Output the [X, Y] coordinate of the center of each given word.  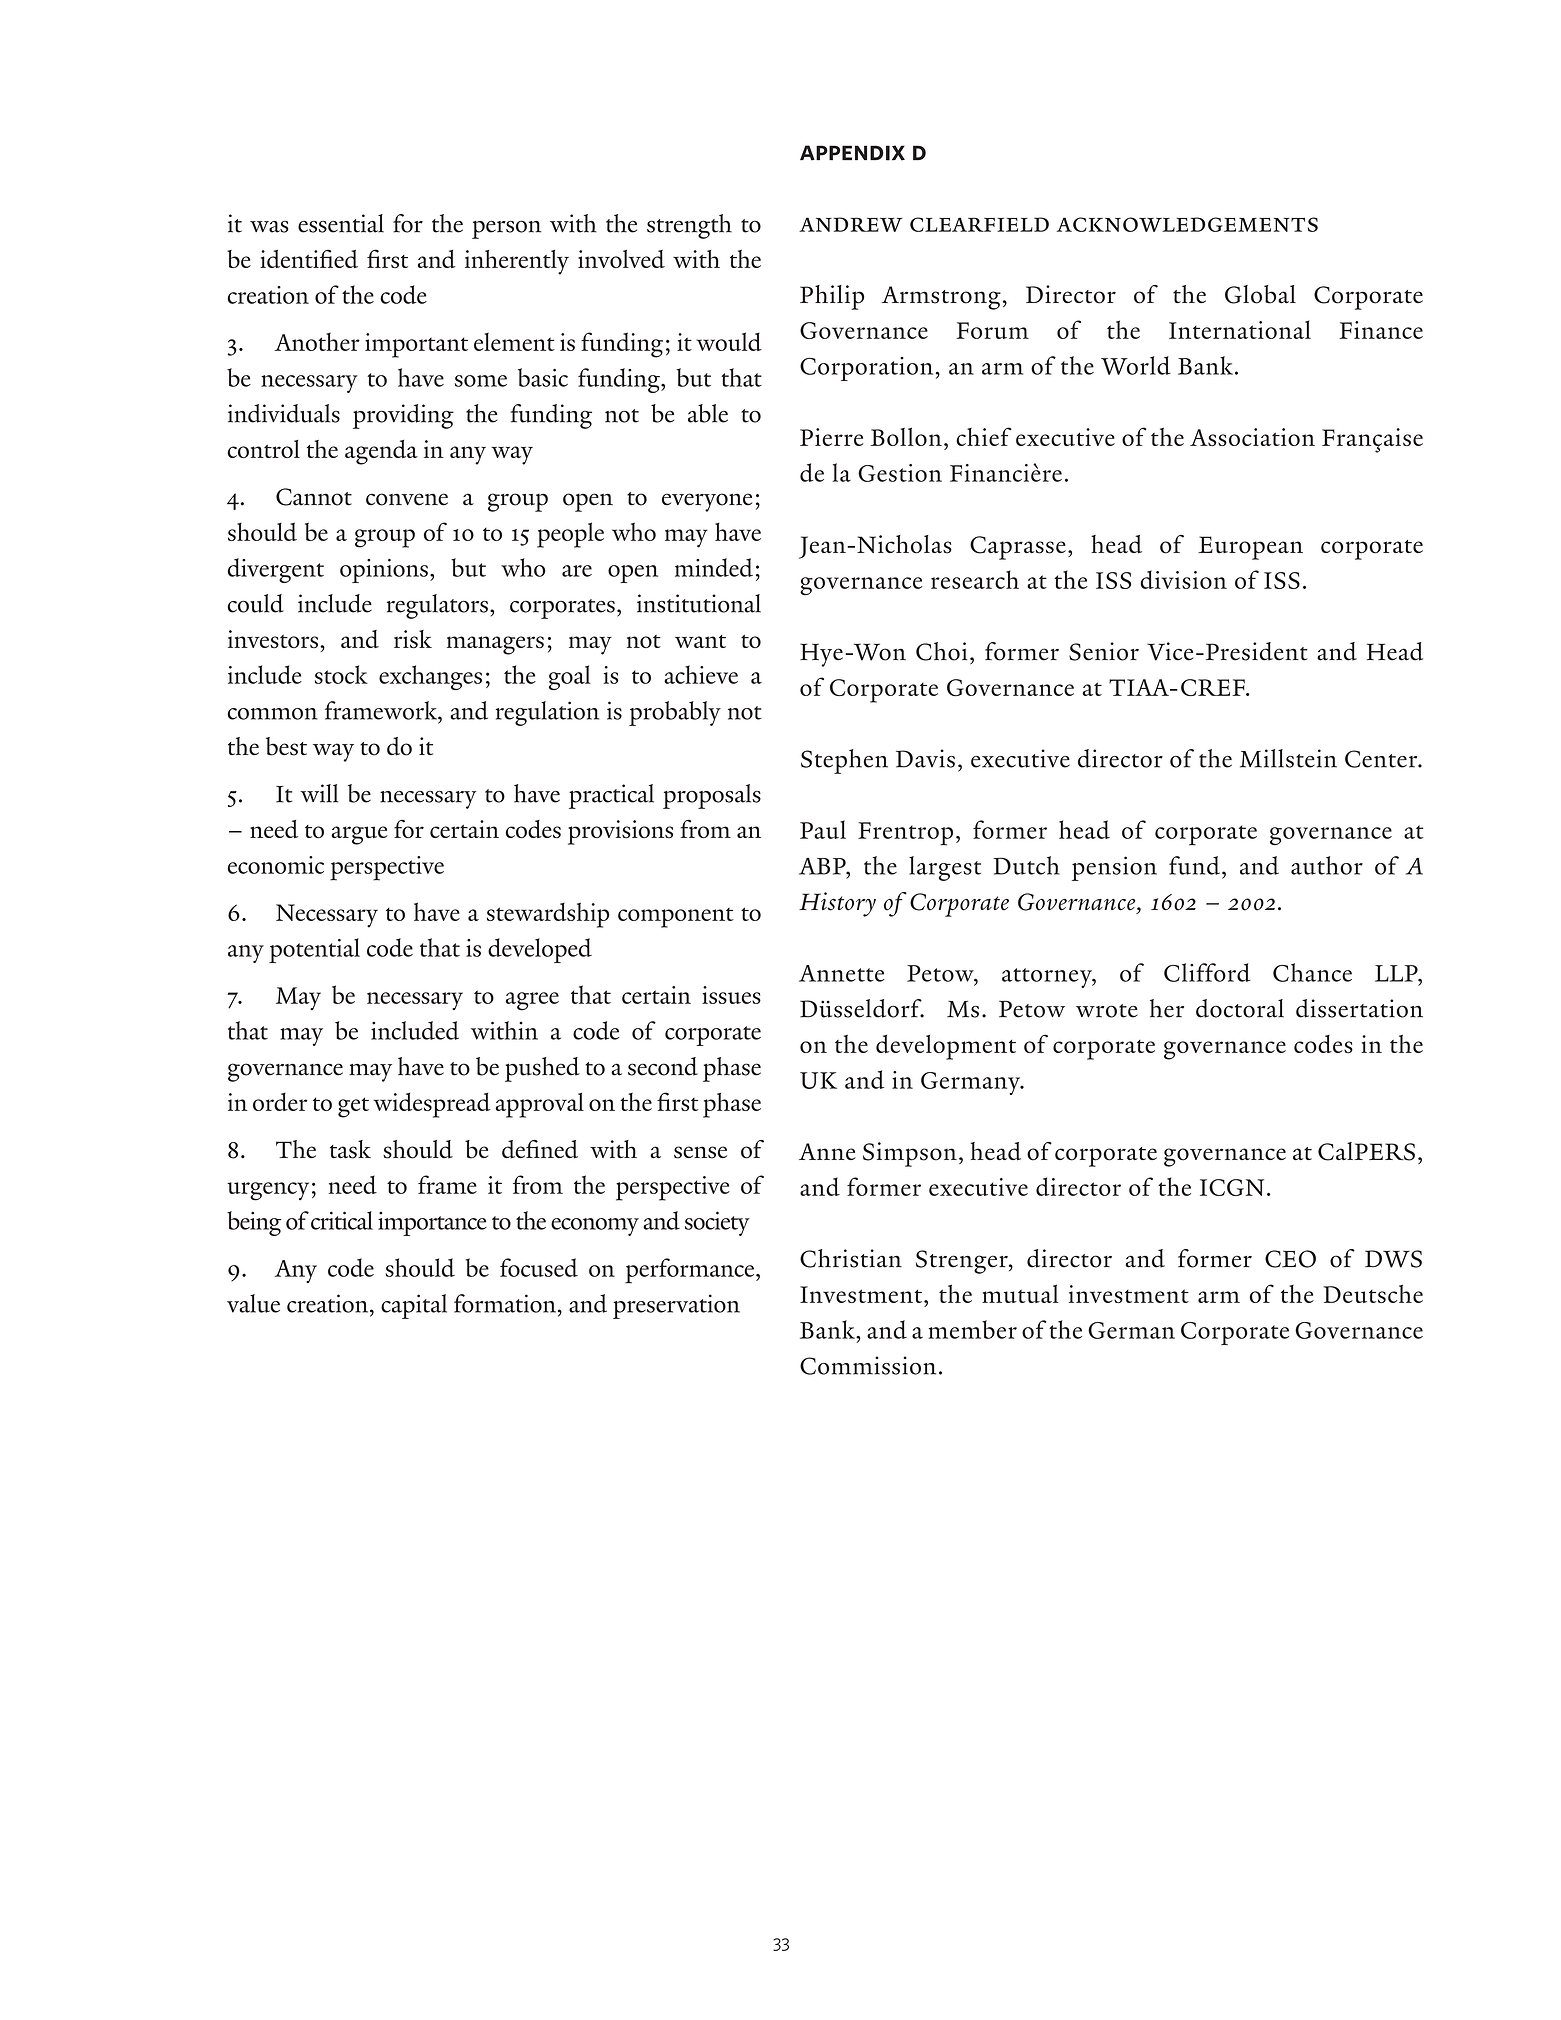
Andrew [851, 224]
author [1327, 865]
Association [1252, 437]
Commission [868, 1365]
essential [341, 223]
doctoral [1240, 1008]
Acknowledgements [1187, 224]
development [946, 1047]
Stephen [844, 761]
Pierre [832, 437]
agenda [381, 452]
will [319, 793]
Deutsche [1373, 1293]
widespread [432, 1105]
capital [414, 1306]
